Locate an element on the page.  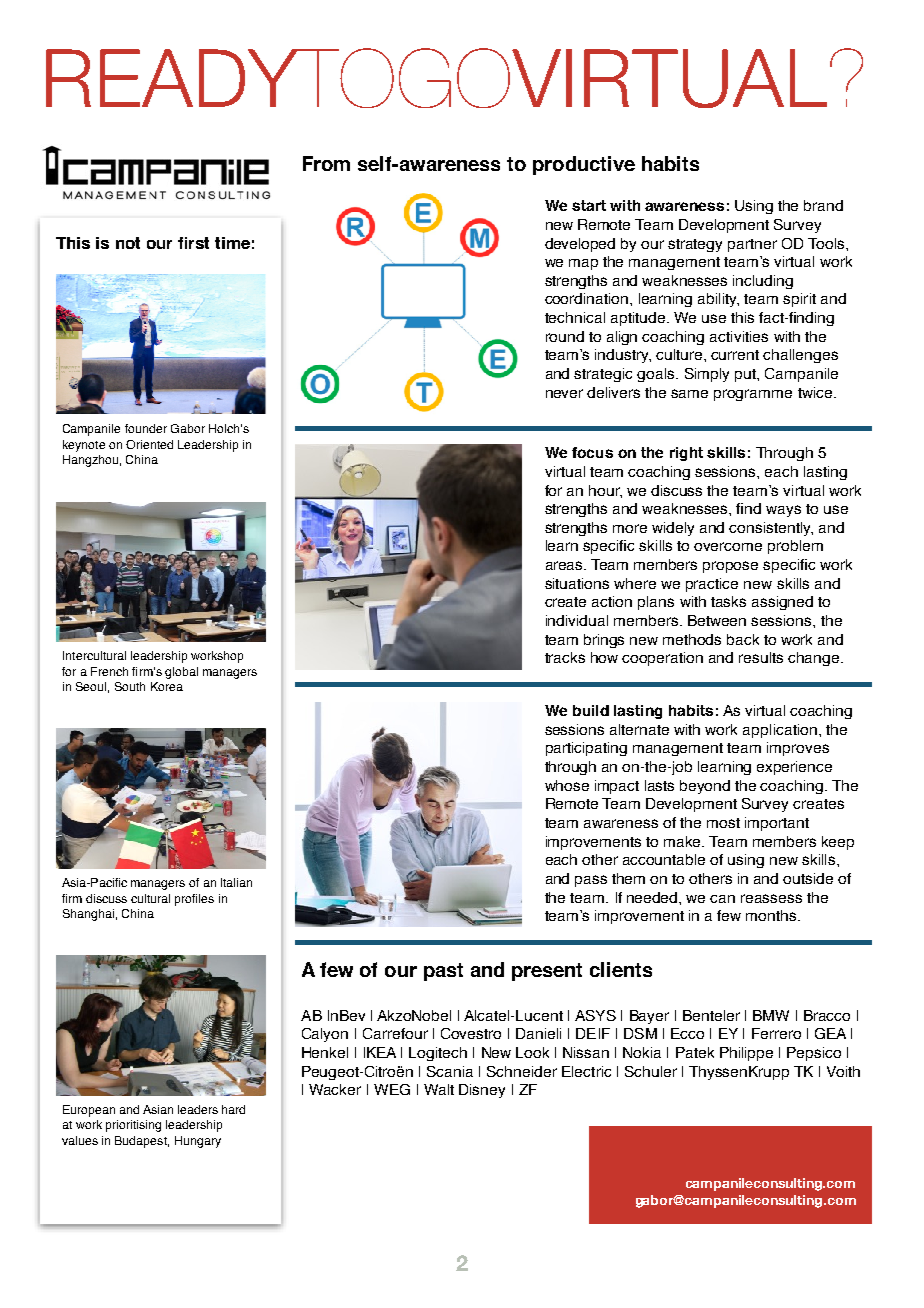
prioritising is located at coordinates (133, 1126).
